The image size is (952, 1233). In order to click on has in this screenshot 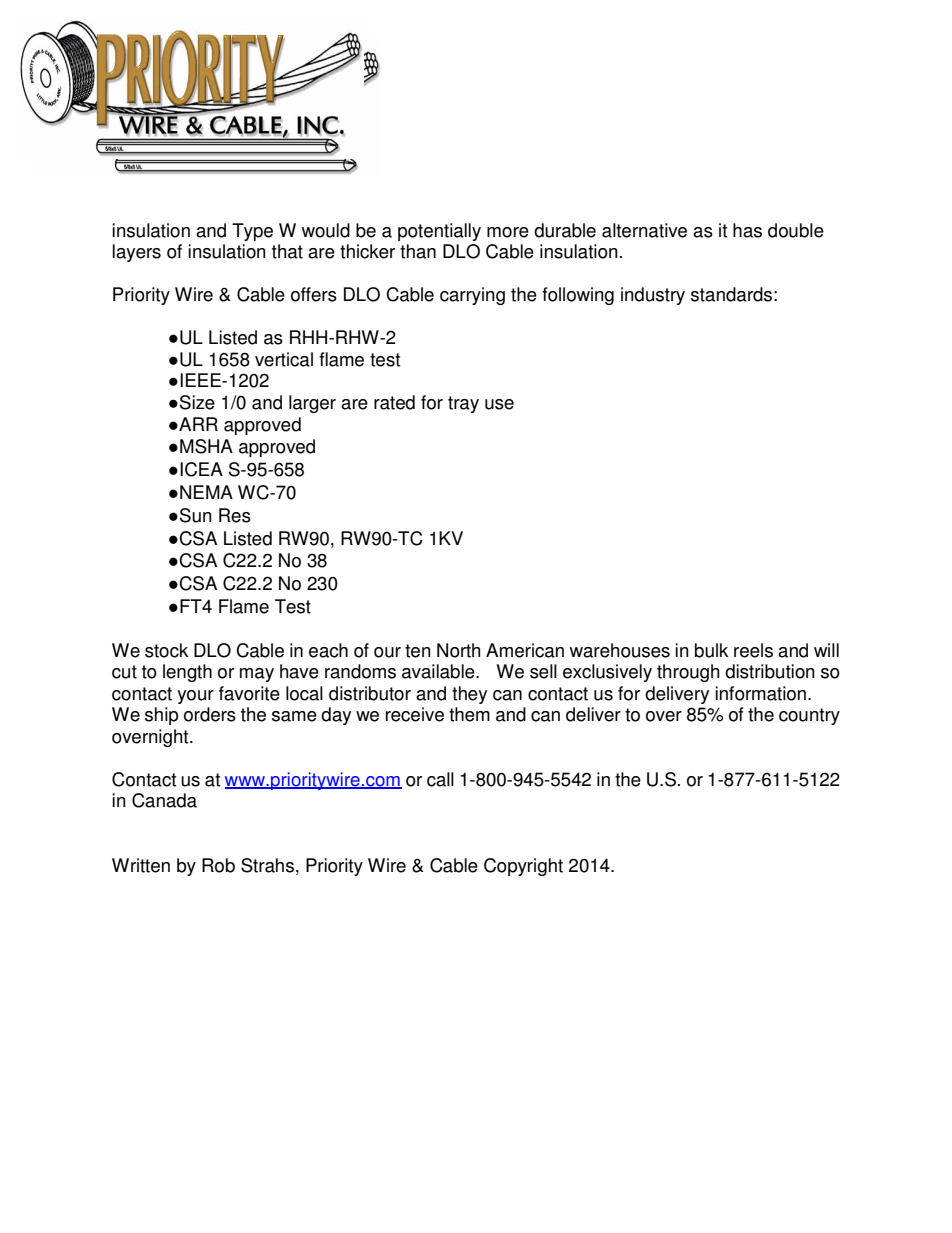, I will do `click(747, 230)`.
